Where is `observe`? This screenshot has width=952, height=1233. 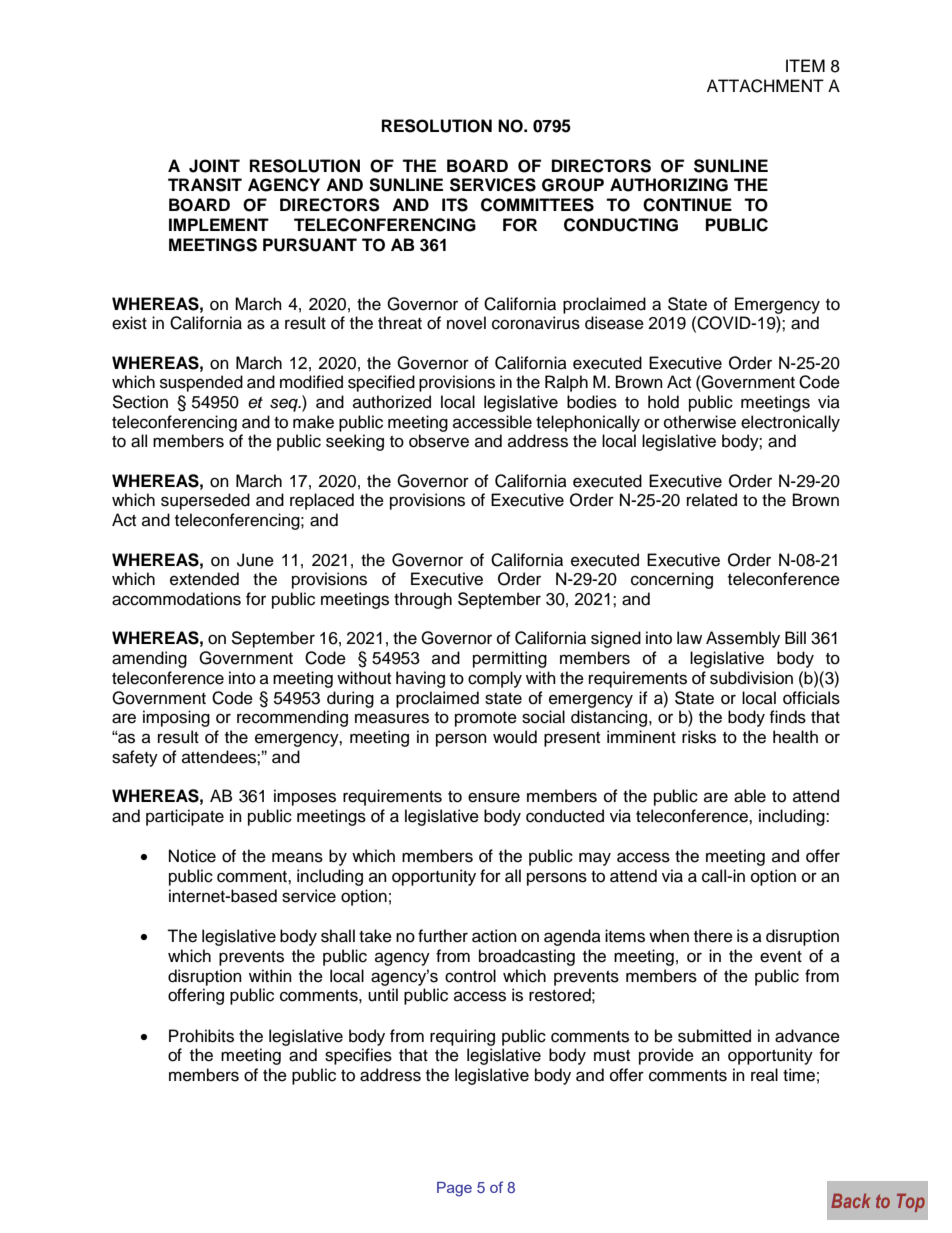
observe is located at coordinates (439, 441).
